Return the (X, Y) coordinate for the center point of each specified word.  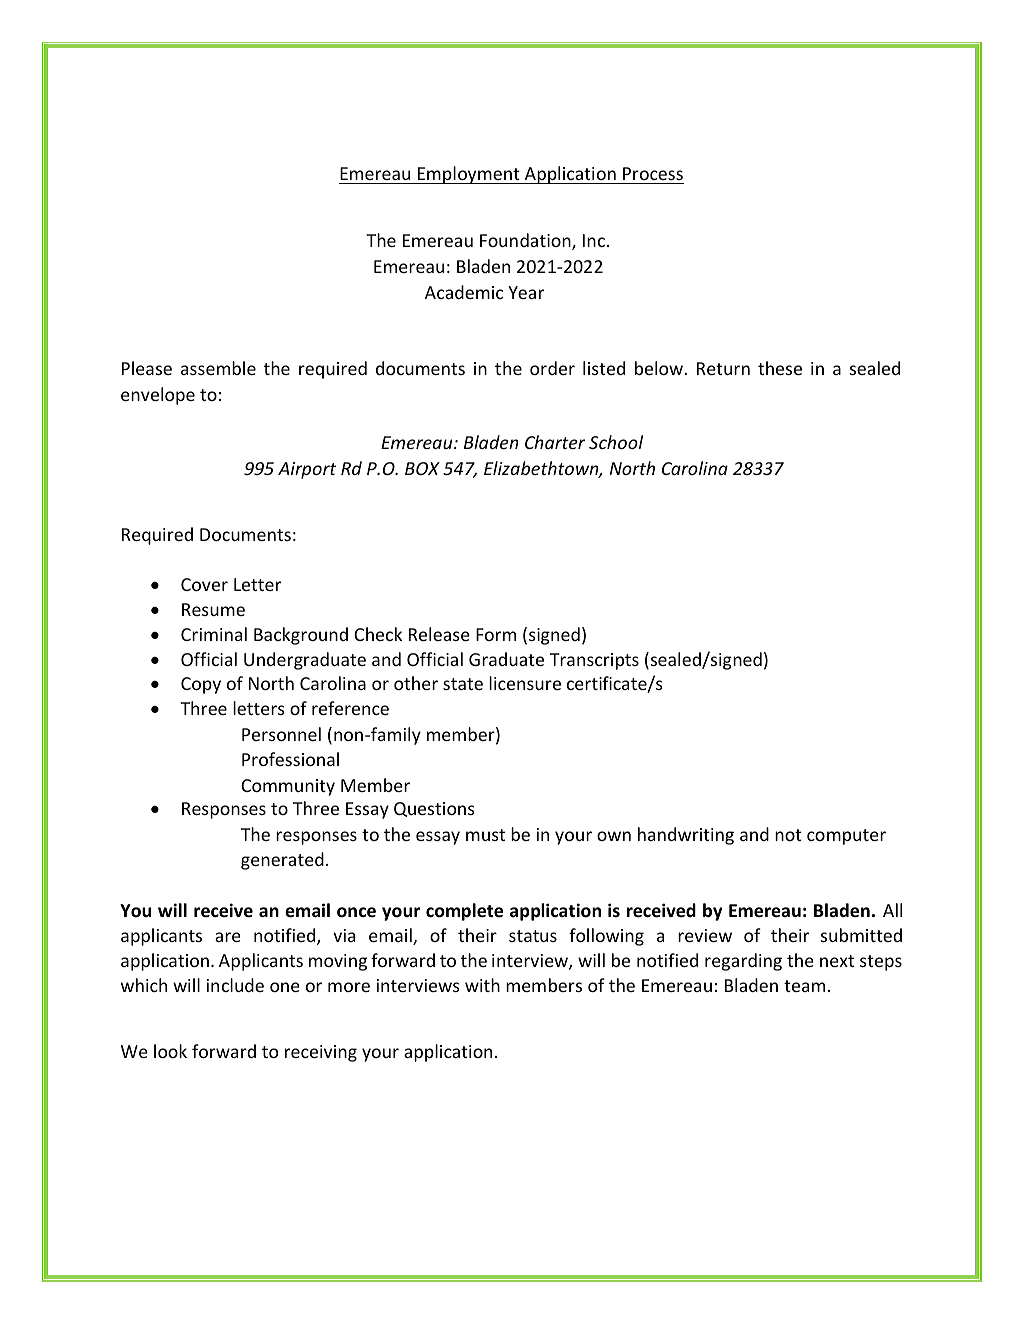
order (552, 368)
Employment (469, 175)
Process (652, 175)
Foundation (526, 241)
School (616, 442)
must (485, 835)
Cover (204, 584)
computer (846, 837)
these (780, 368)
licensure (525, 683)
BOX (422, 468)
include (235, 985)
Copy (201, 685)
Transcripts (594, 661)
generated (282, 861)
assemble (218, 368)
